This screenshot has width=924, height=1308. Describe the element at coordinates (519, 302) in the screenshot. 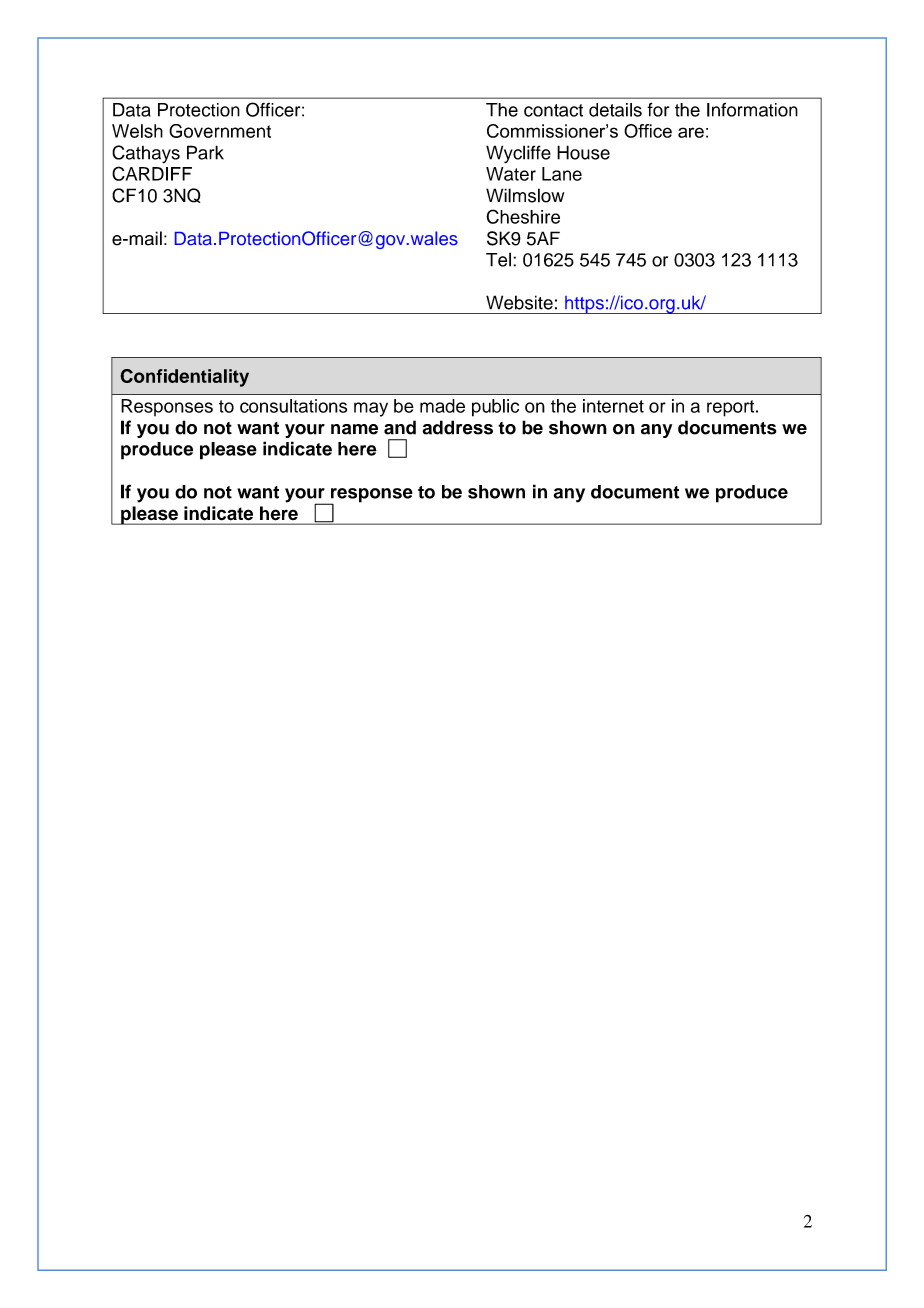

I see `Website` at that location.
